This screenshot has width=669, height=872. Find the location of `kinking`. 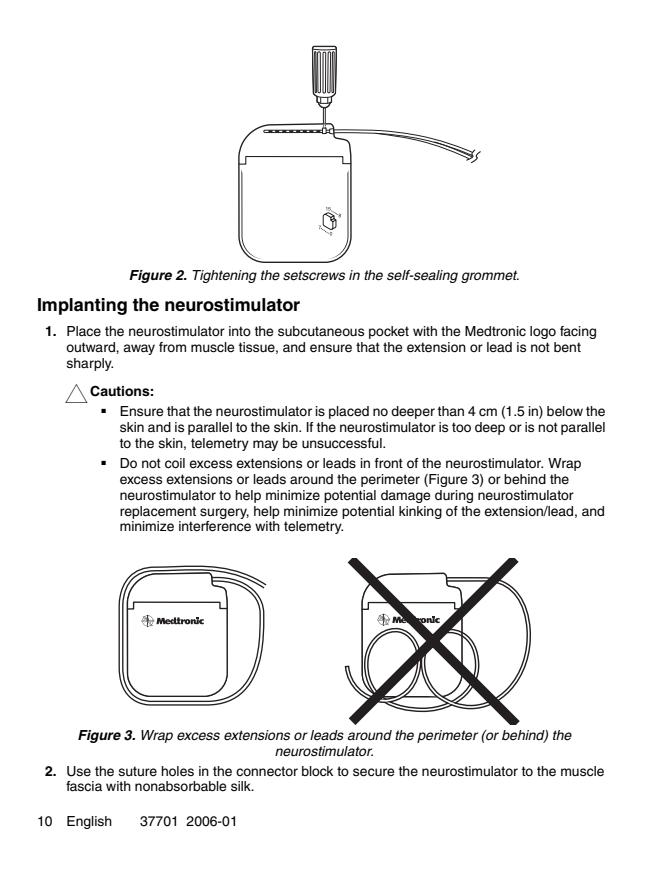

kinking is located at coordinates (420, 512).
